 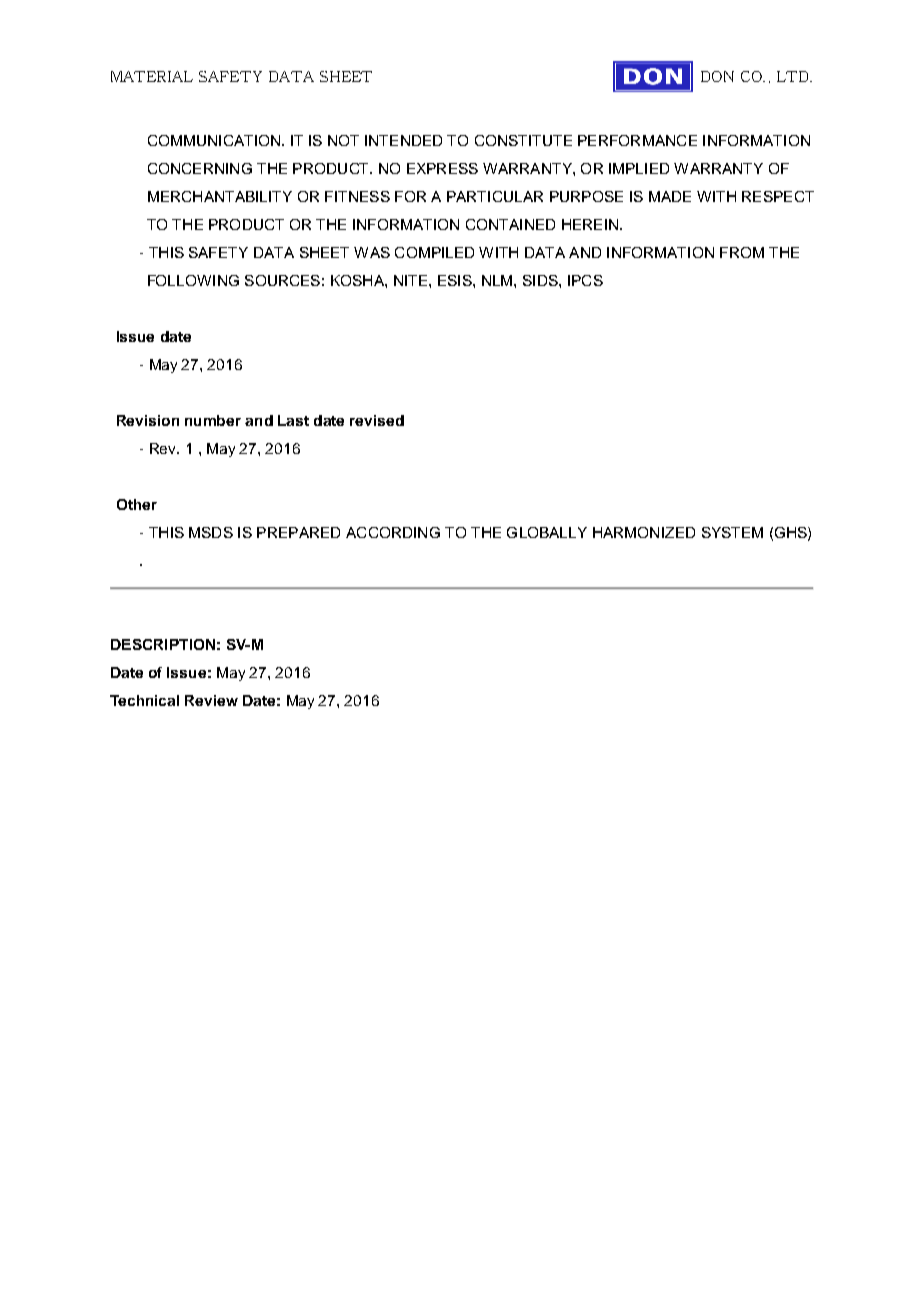 What do you see at coordinates (163, 644) in the screenshot?
I see `DESCRIPTION` at bounding box center [163, 644].
